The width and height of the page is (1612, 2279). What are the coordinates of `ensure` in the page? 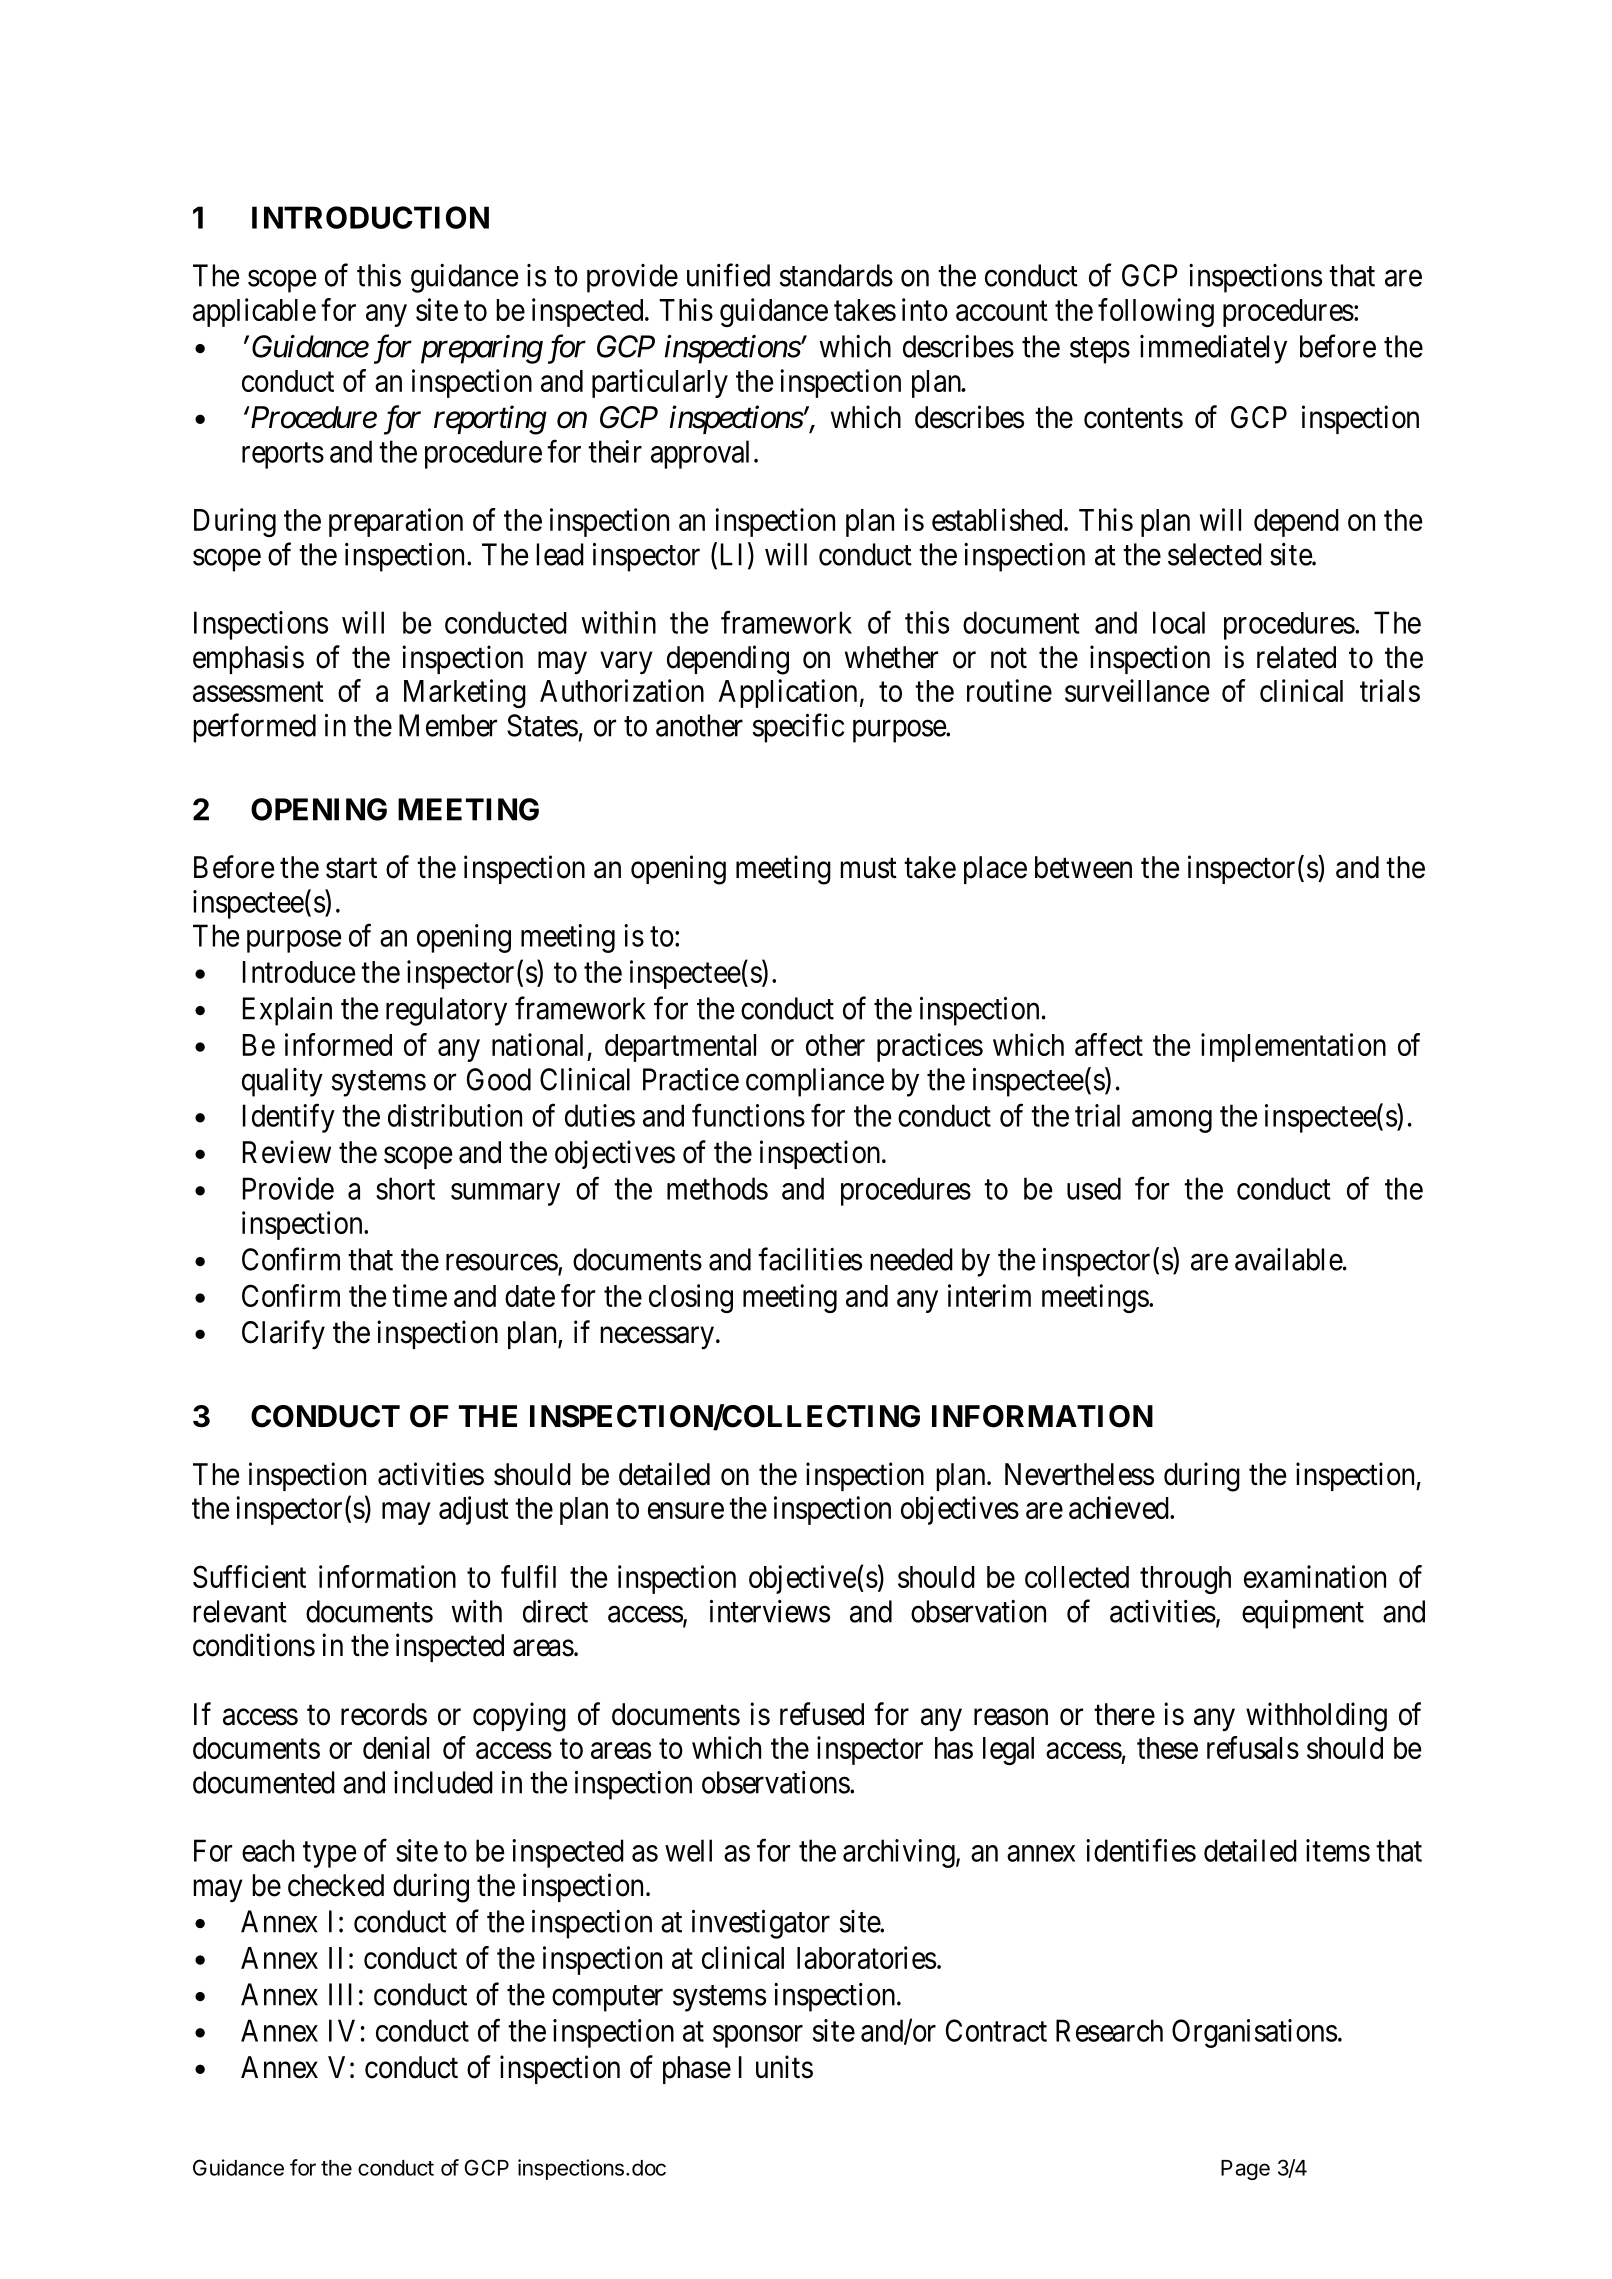 It's located at (686, 1510).
